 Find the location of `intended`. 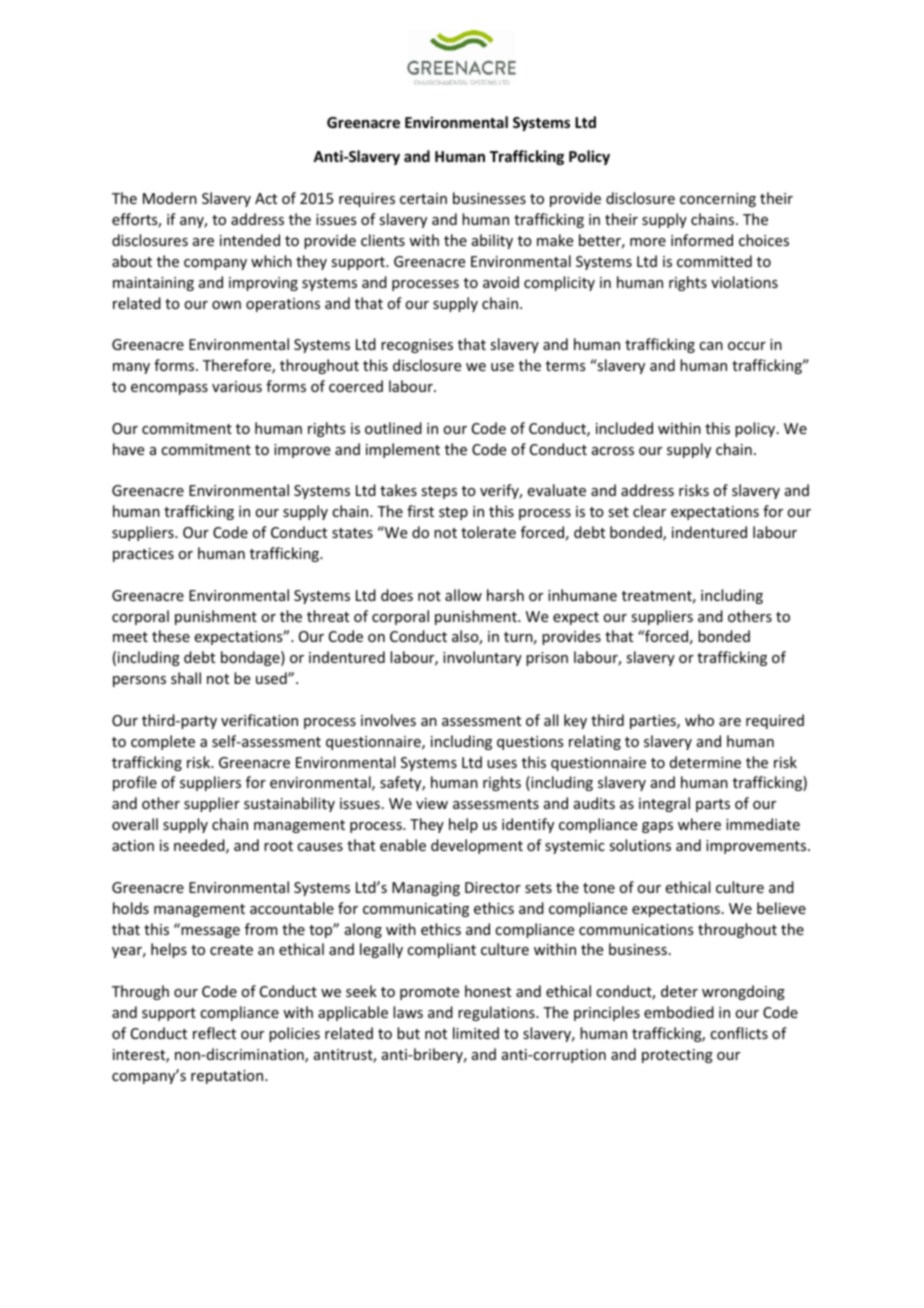

intended is located at coordinates (250, 240).
